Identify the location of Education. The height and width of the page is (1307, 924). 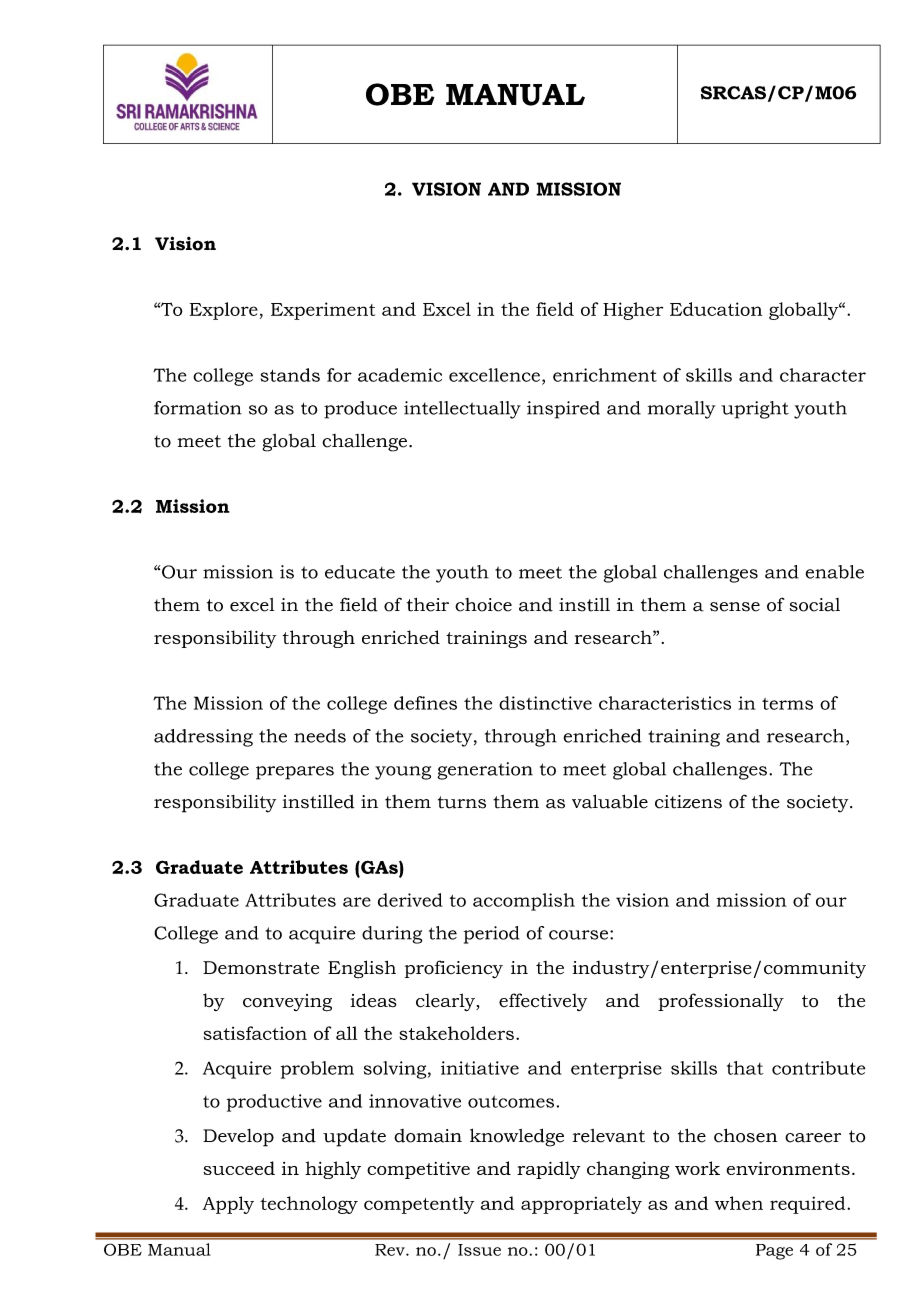
(716, 309).
